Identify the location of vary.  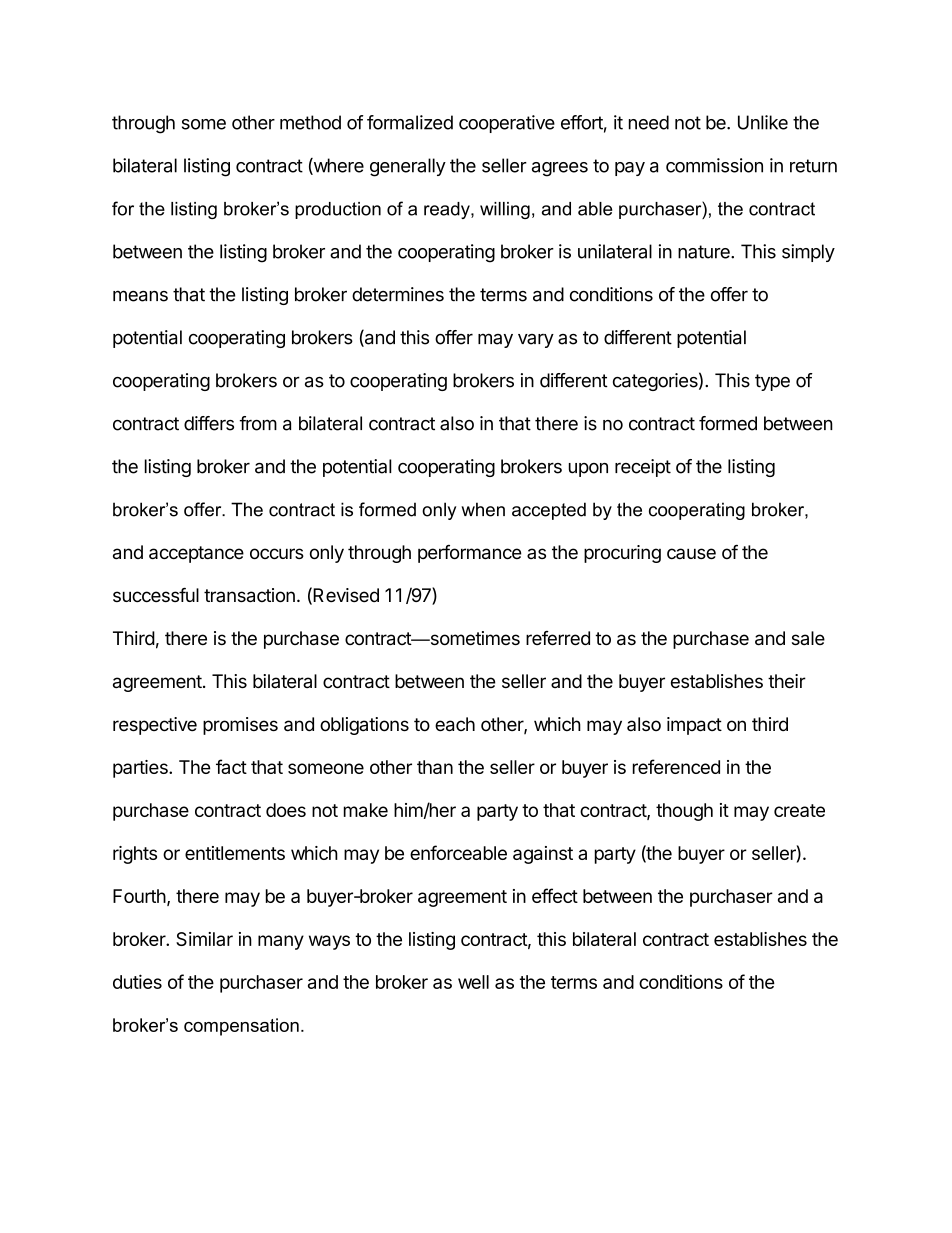
(536, 341).
